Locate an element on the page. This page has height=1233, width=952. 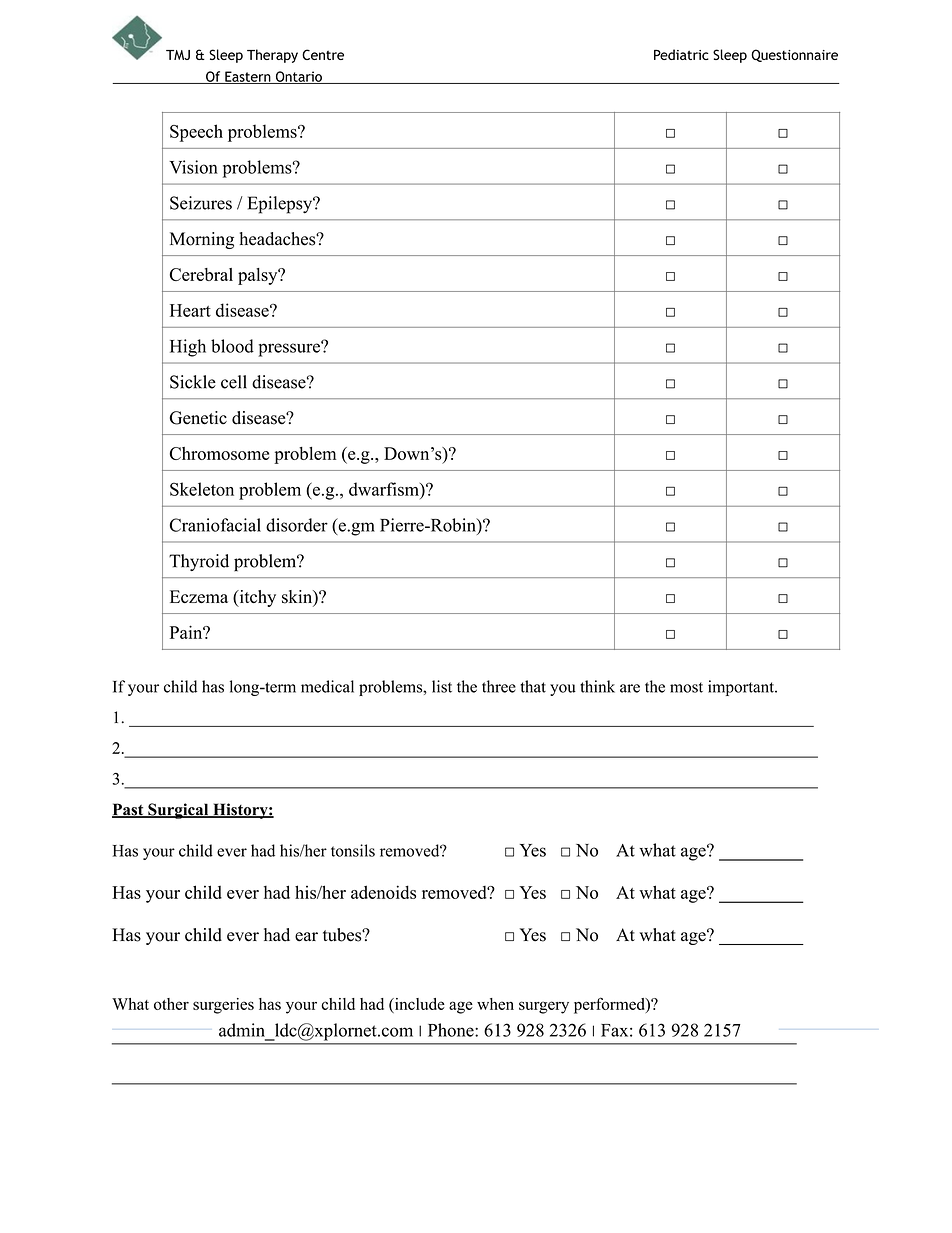
Pediatric is located at coordinates (681, 54).
